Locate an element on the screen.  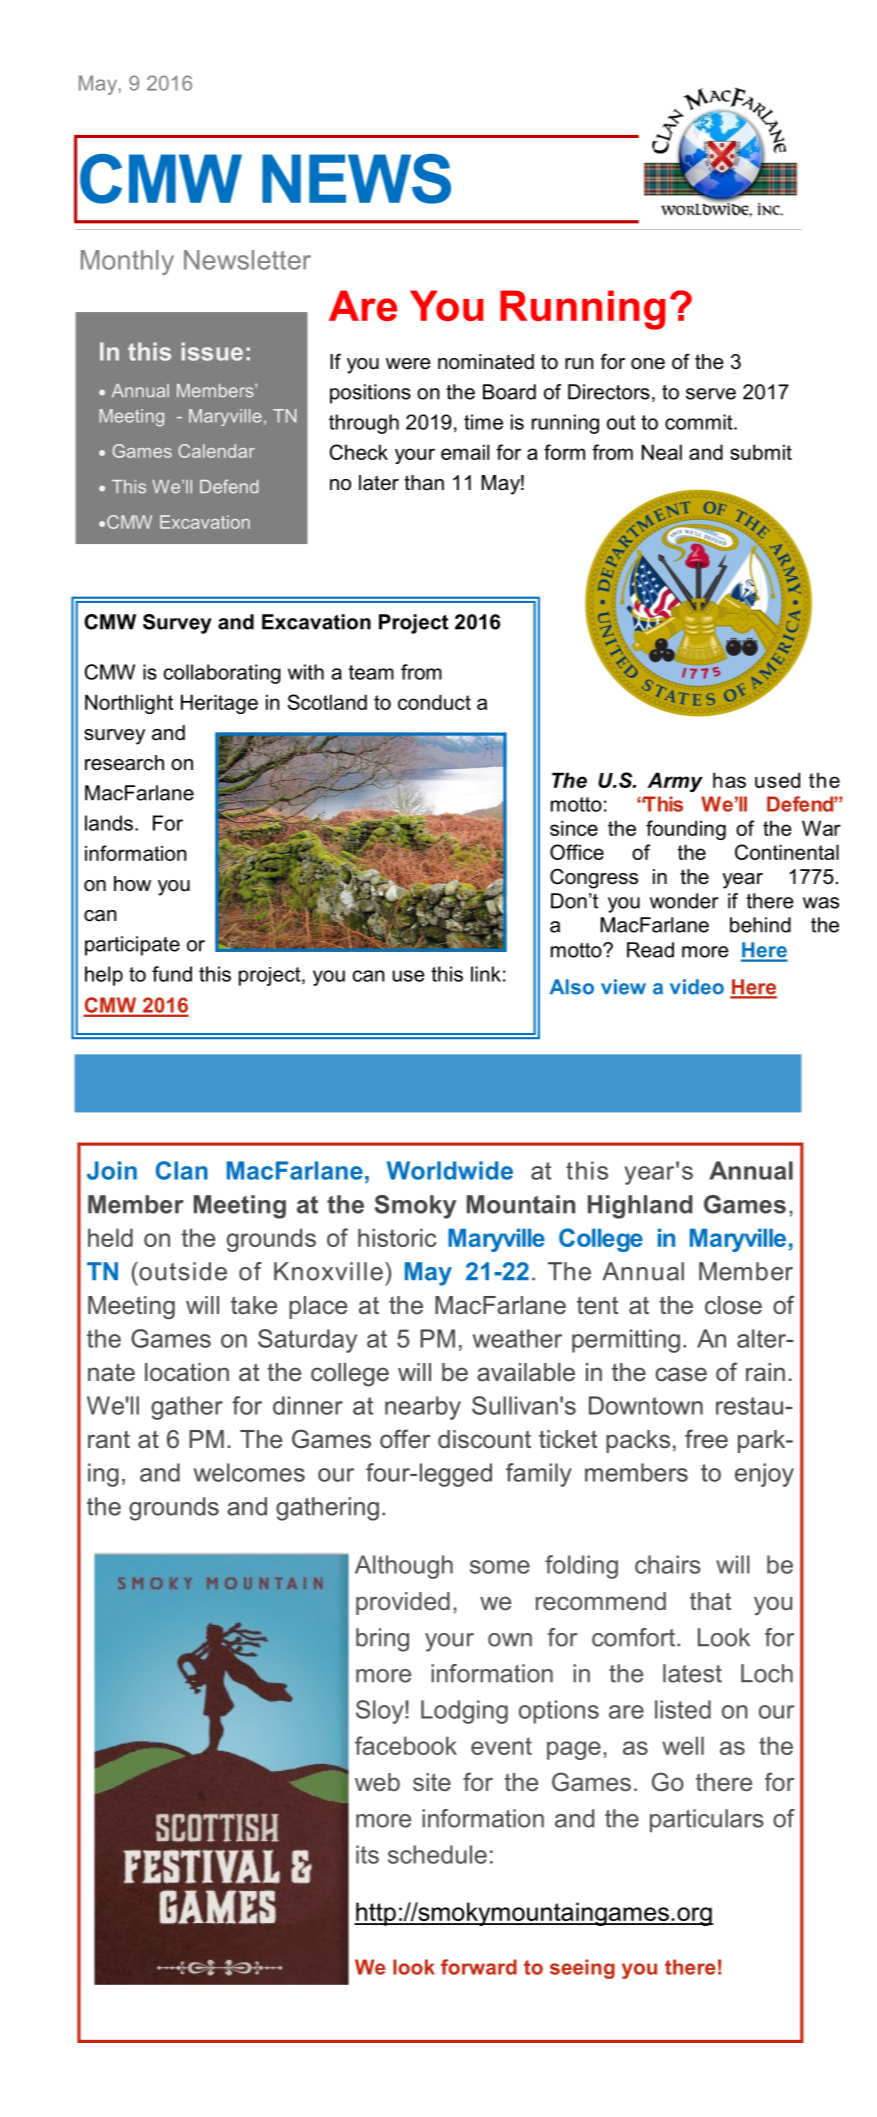
take is located at coordinates (254, 1305).
